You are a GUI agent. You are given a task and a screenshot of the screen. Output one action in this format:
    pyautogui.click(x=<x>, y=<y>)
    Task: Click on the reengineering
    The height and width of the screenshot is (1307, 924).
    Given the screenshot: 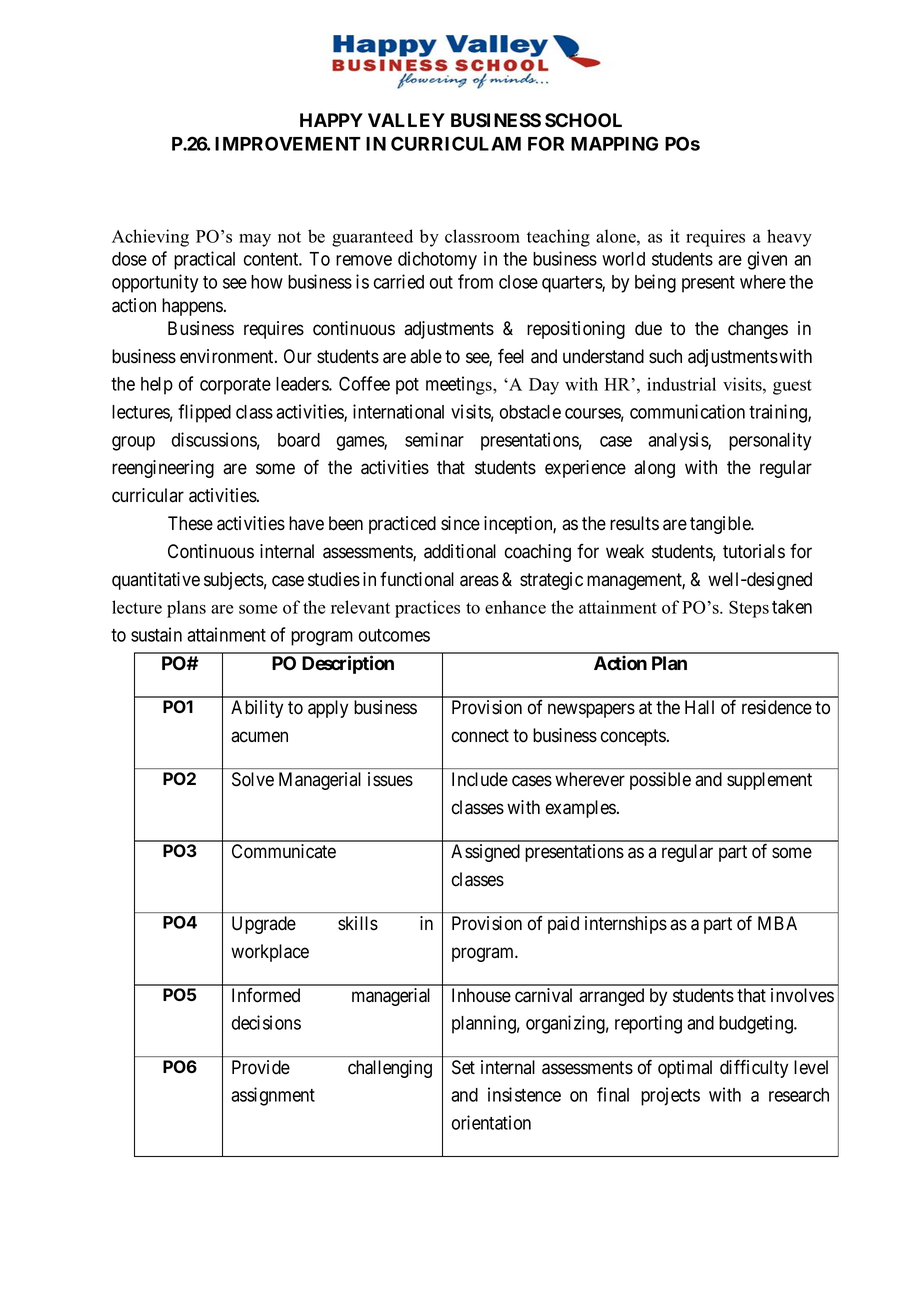 What is the action you would take?
    pyautogui.click(x=163, y=469)
